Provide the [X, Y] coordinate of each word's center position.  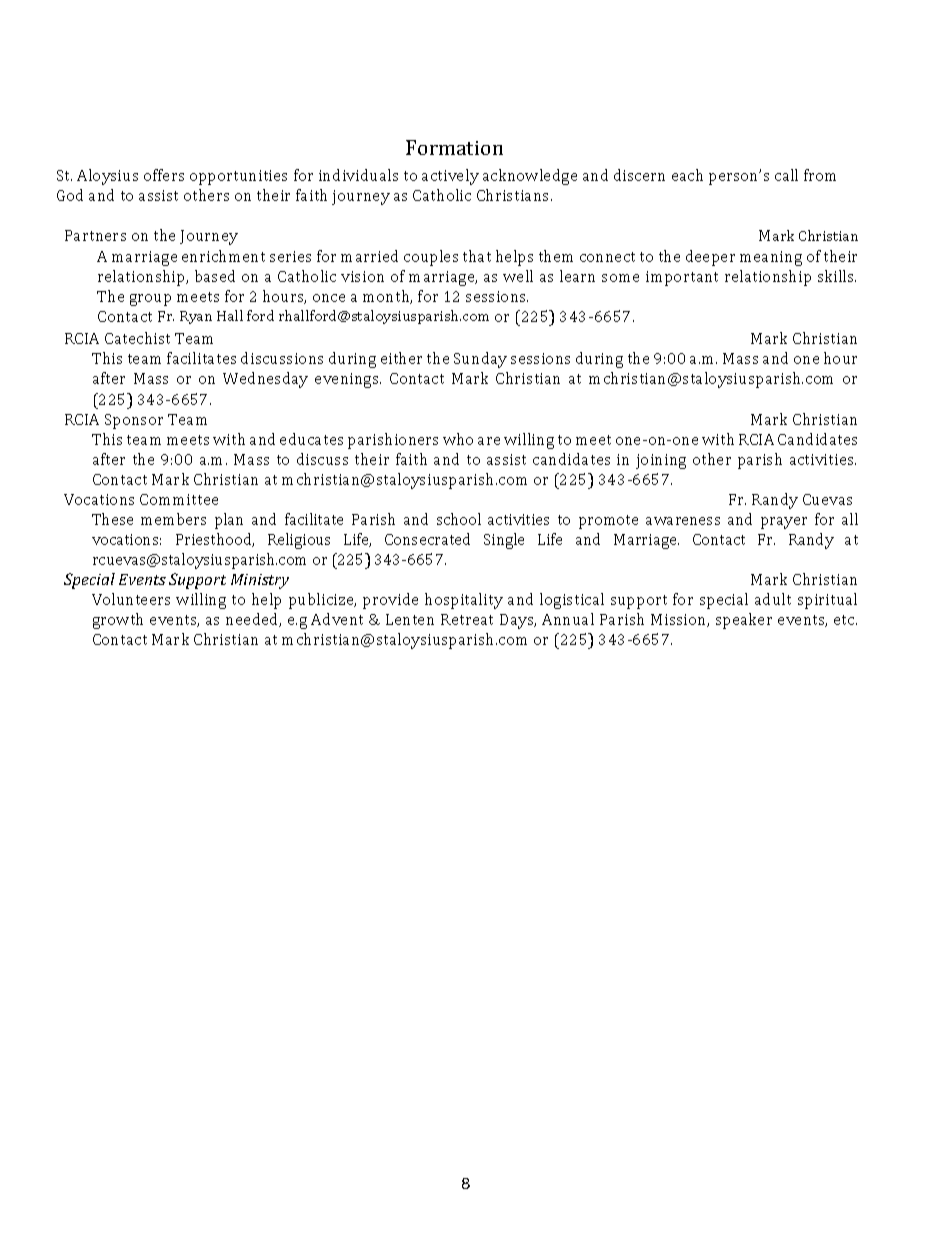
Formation [454, 147]
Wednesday [265, 380]
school [459, 519]
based [215, 276]
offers [164, 175]
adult [773, 599]
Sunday [480, 360]
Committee [179, 499]
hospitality [464, 601]
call [786, 175]
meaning [771, 258]
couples [431, 258]
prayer [784, 523]
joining [661, 461]
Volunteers [131, 599]
